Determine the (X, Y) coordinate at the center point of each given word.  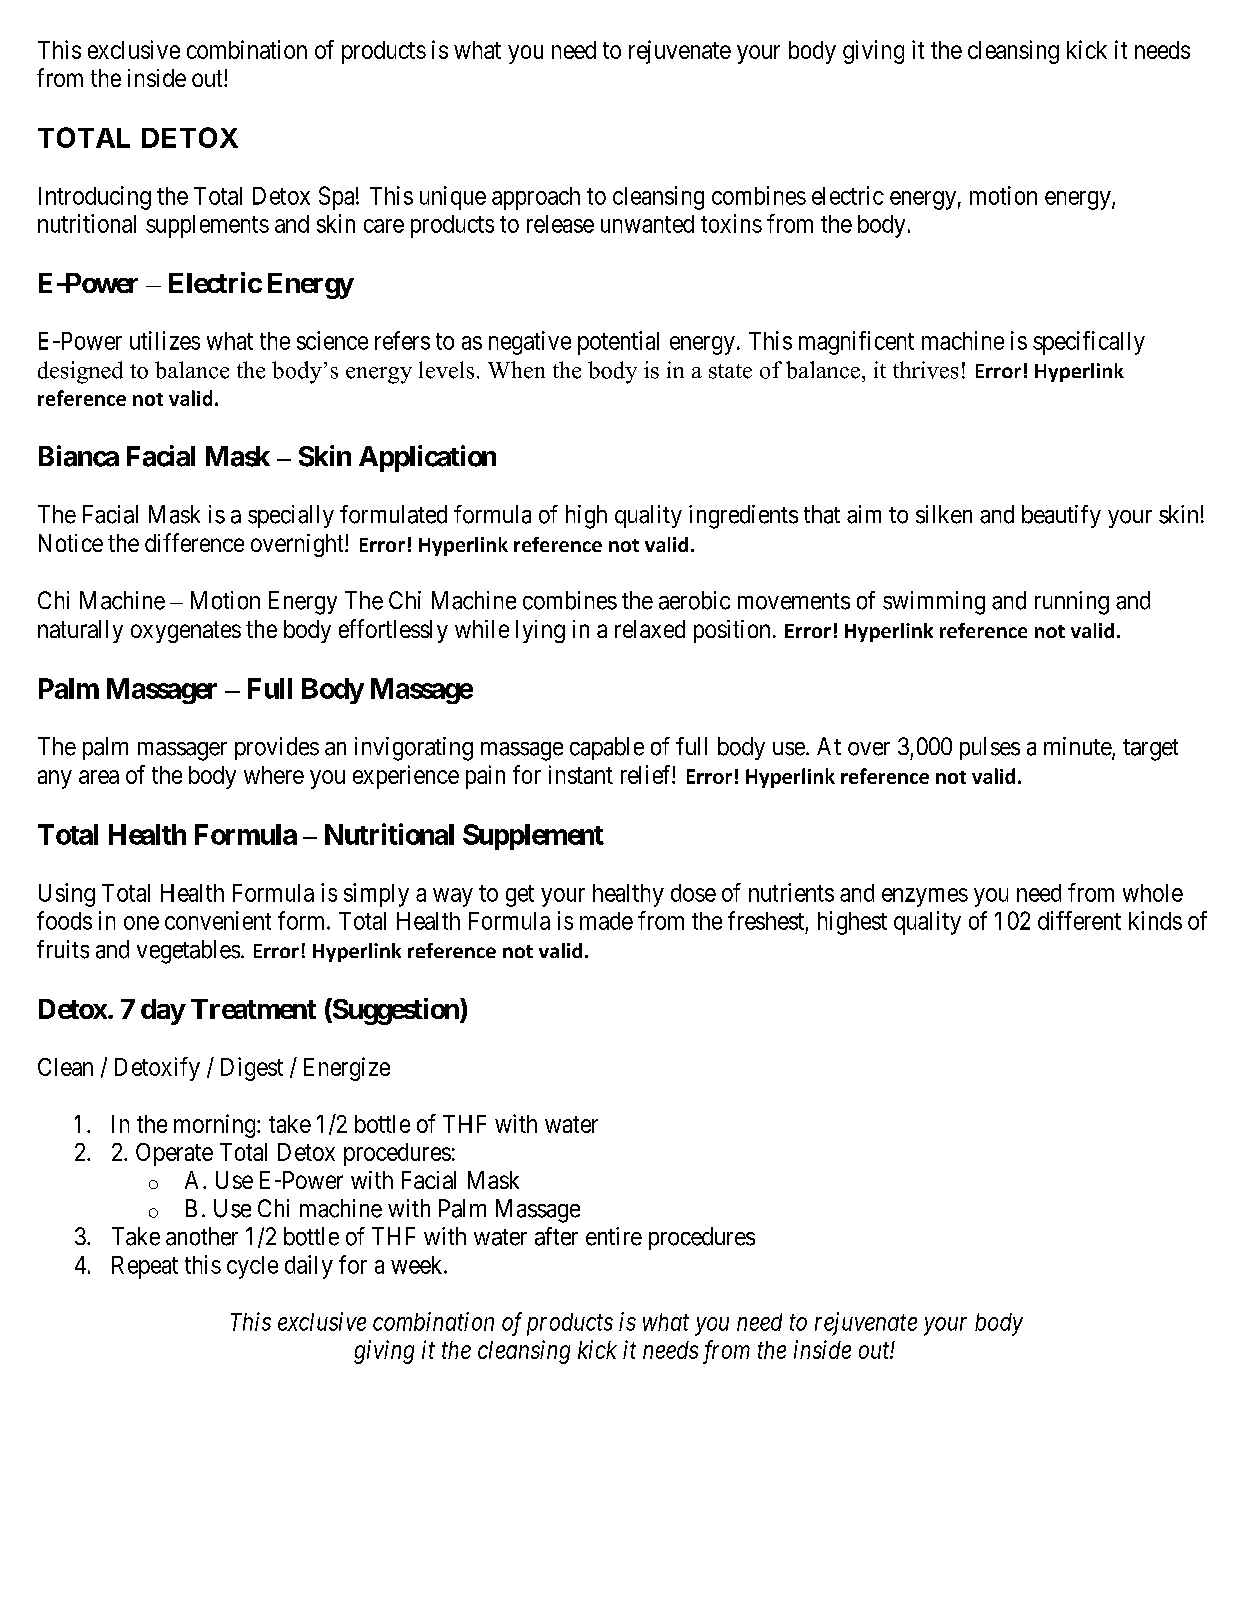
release (560, 224)
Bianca (79, 456)
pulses (990, 748)
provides (277, 748)
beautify (1061, 516)
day (163, 1012)
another (202, 1236)
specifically (1089, 343)
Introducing (95, 198)
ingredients (743, 517)
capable (607, 748)
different (1079, 920)
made (606, 921)
